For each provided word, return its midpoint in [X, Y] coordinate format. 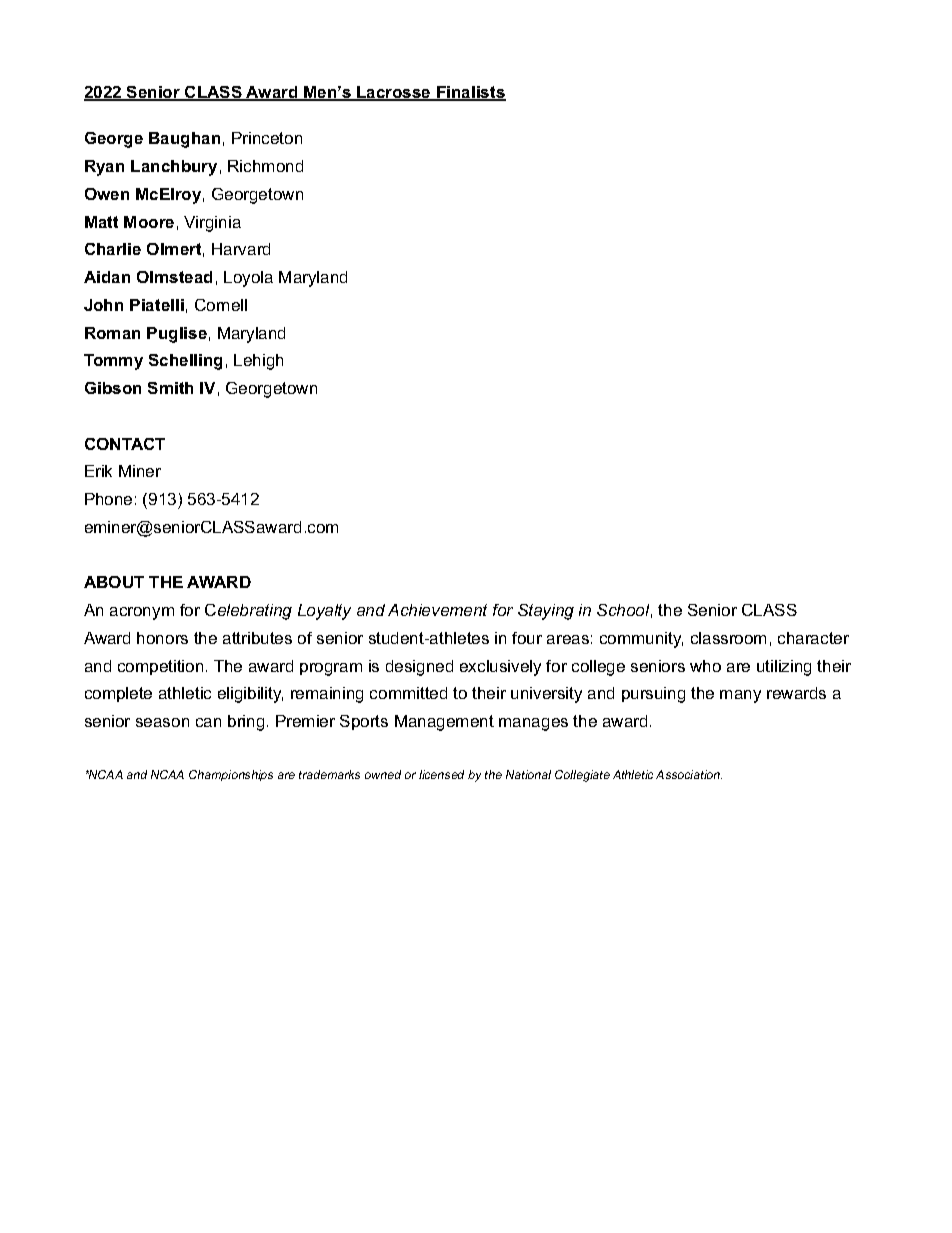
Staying [546, 612]
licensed [441, 774]
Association [689, 774]
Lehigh [258, 362]
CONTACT [125, 444]
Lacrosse [394, 93]
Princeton [267, 138]
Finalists [470, 93]
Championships [231, 775]
